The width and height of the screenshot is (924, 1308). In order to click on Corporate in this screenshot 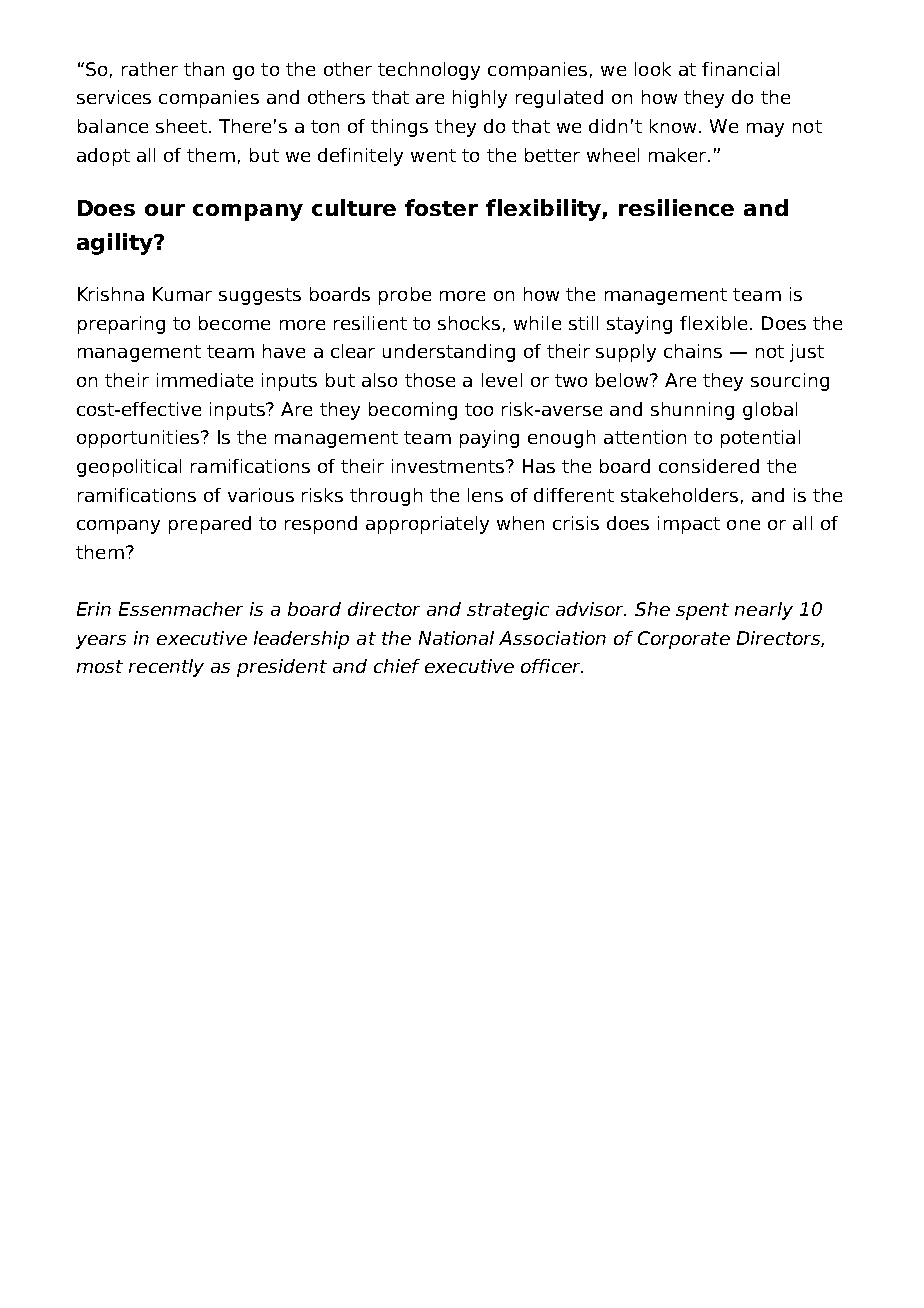, I will do `click(684, 640)`.
